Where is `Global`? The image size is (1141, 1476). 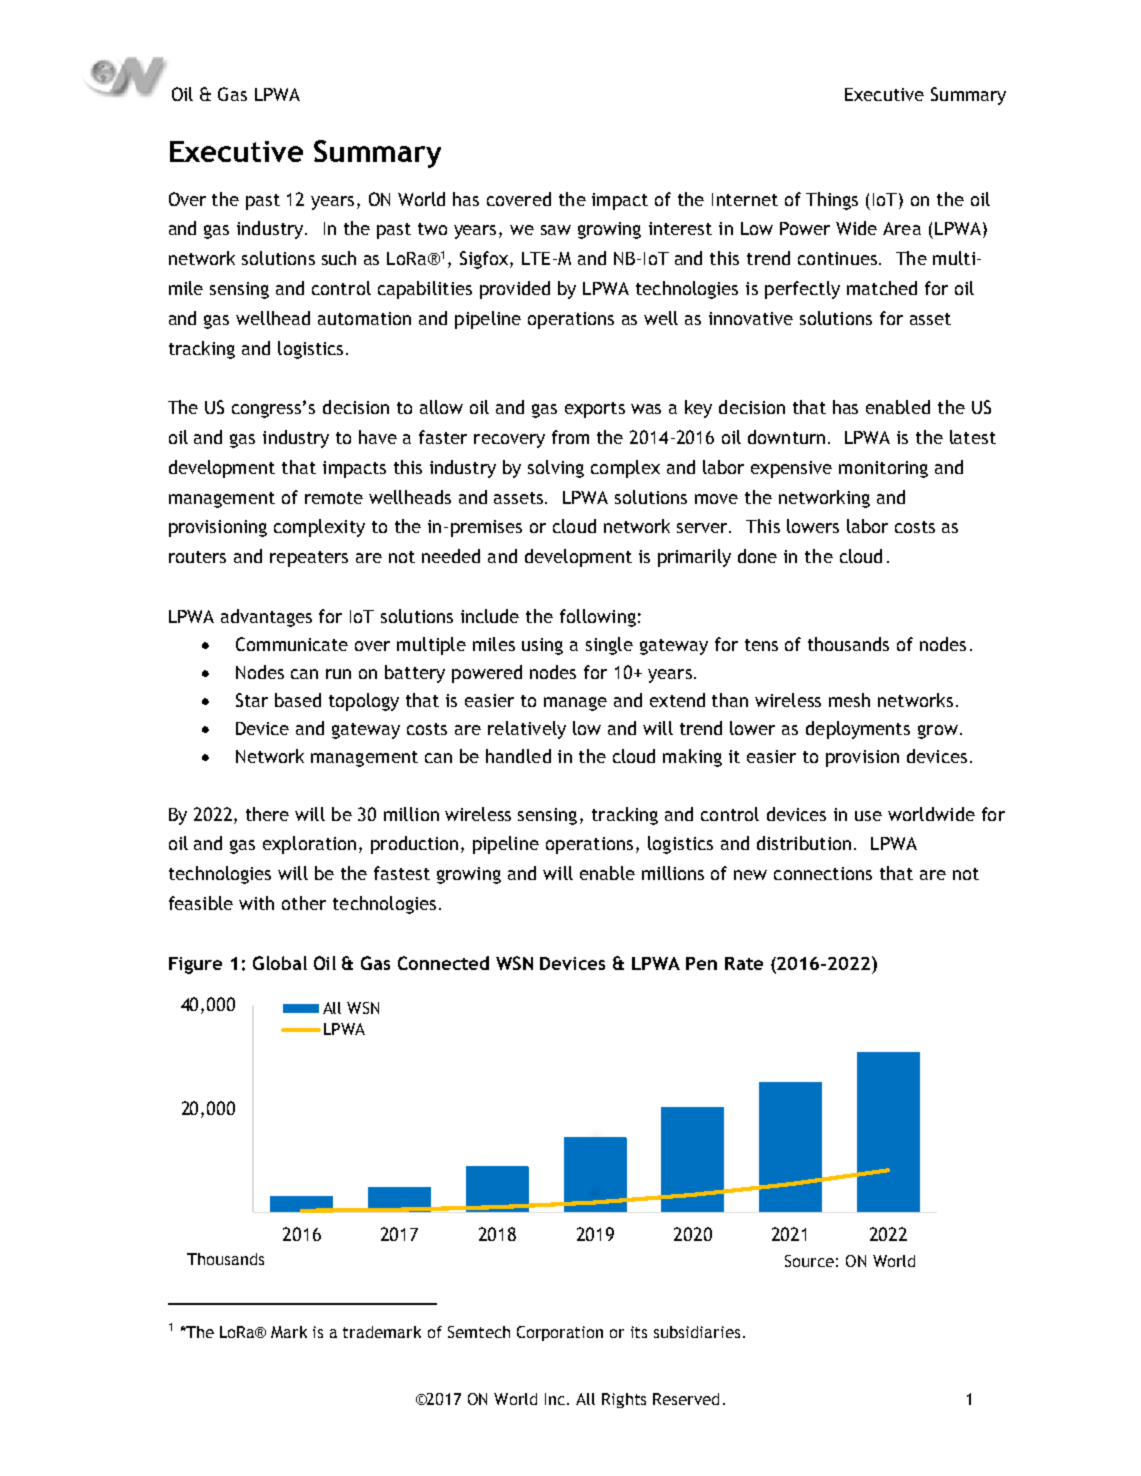
Global is located at coordinates (280, 963).
